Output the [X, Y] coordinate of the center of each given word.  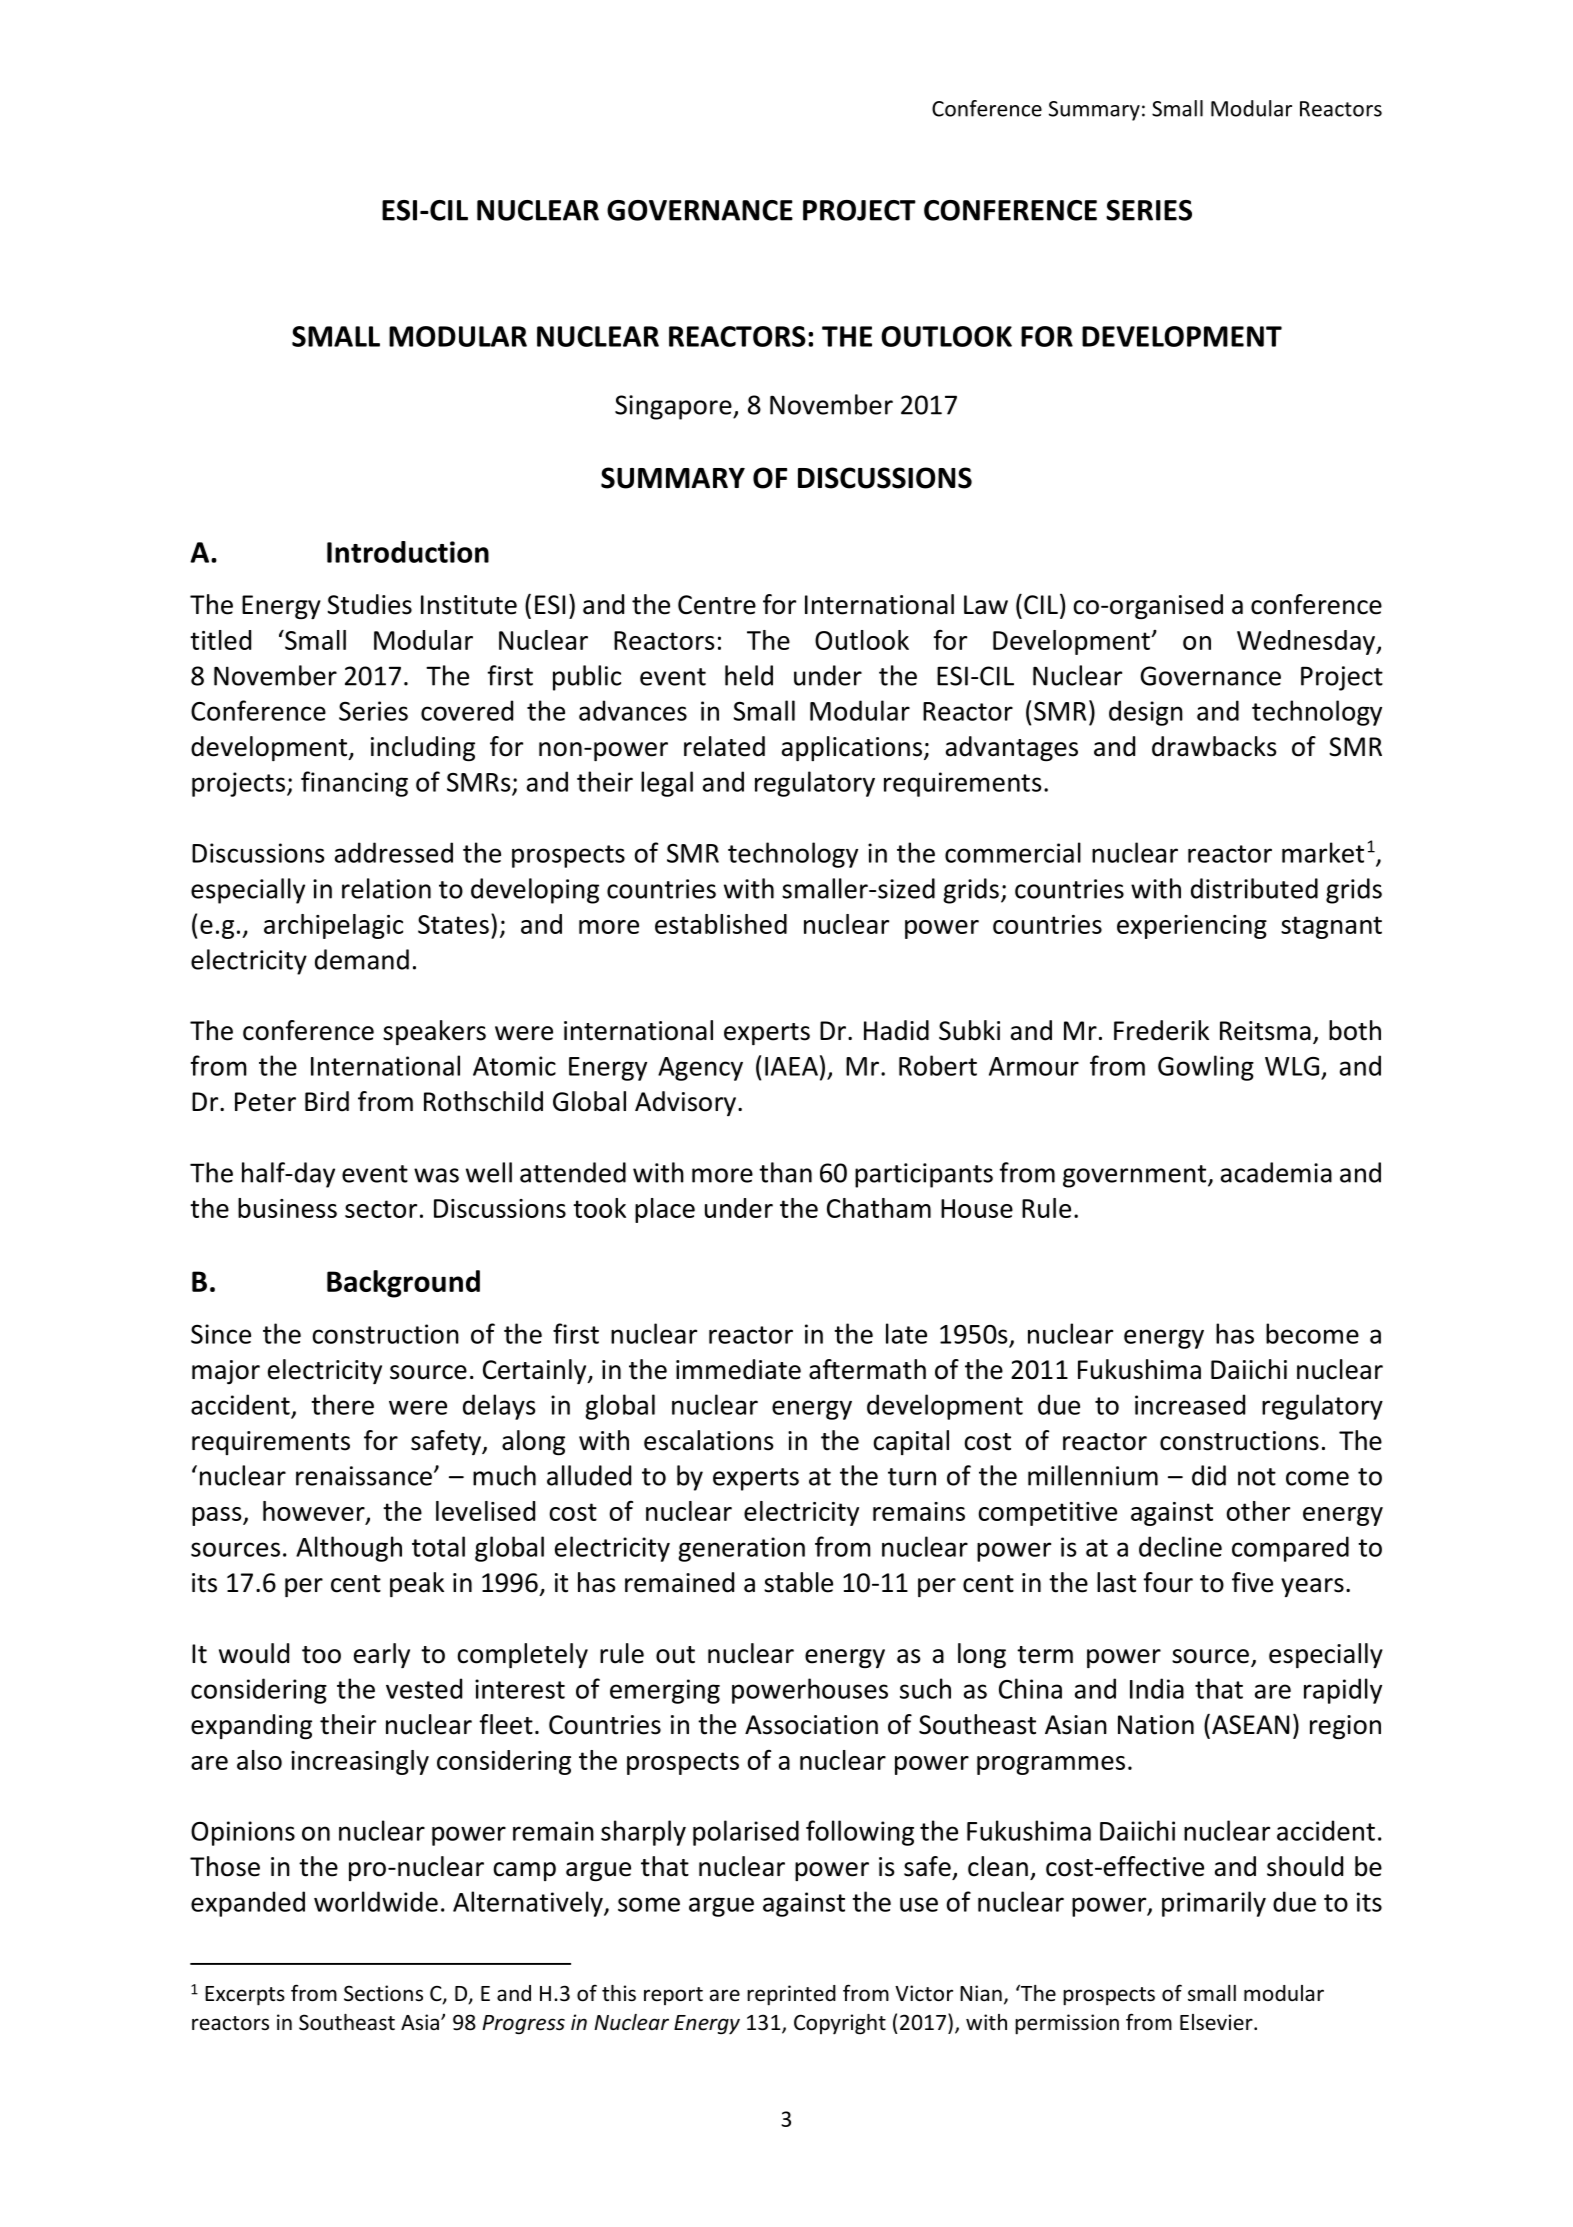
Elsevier [1217, 2022]
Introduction [408, 552]
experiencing [1192, 927]
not [1257, 1477]
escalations [709, 1440]
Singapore [674, 407]
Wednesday [1307, 642]
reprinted [791, 1995]
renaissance [364, 1476]
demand [362, 959]
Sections [383, 1993]
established [721, 924]
